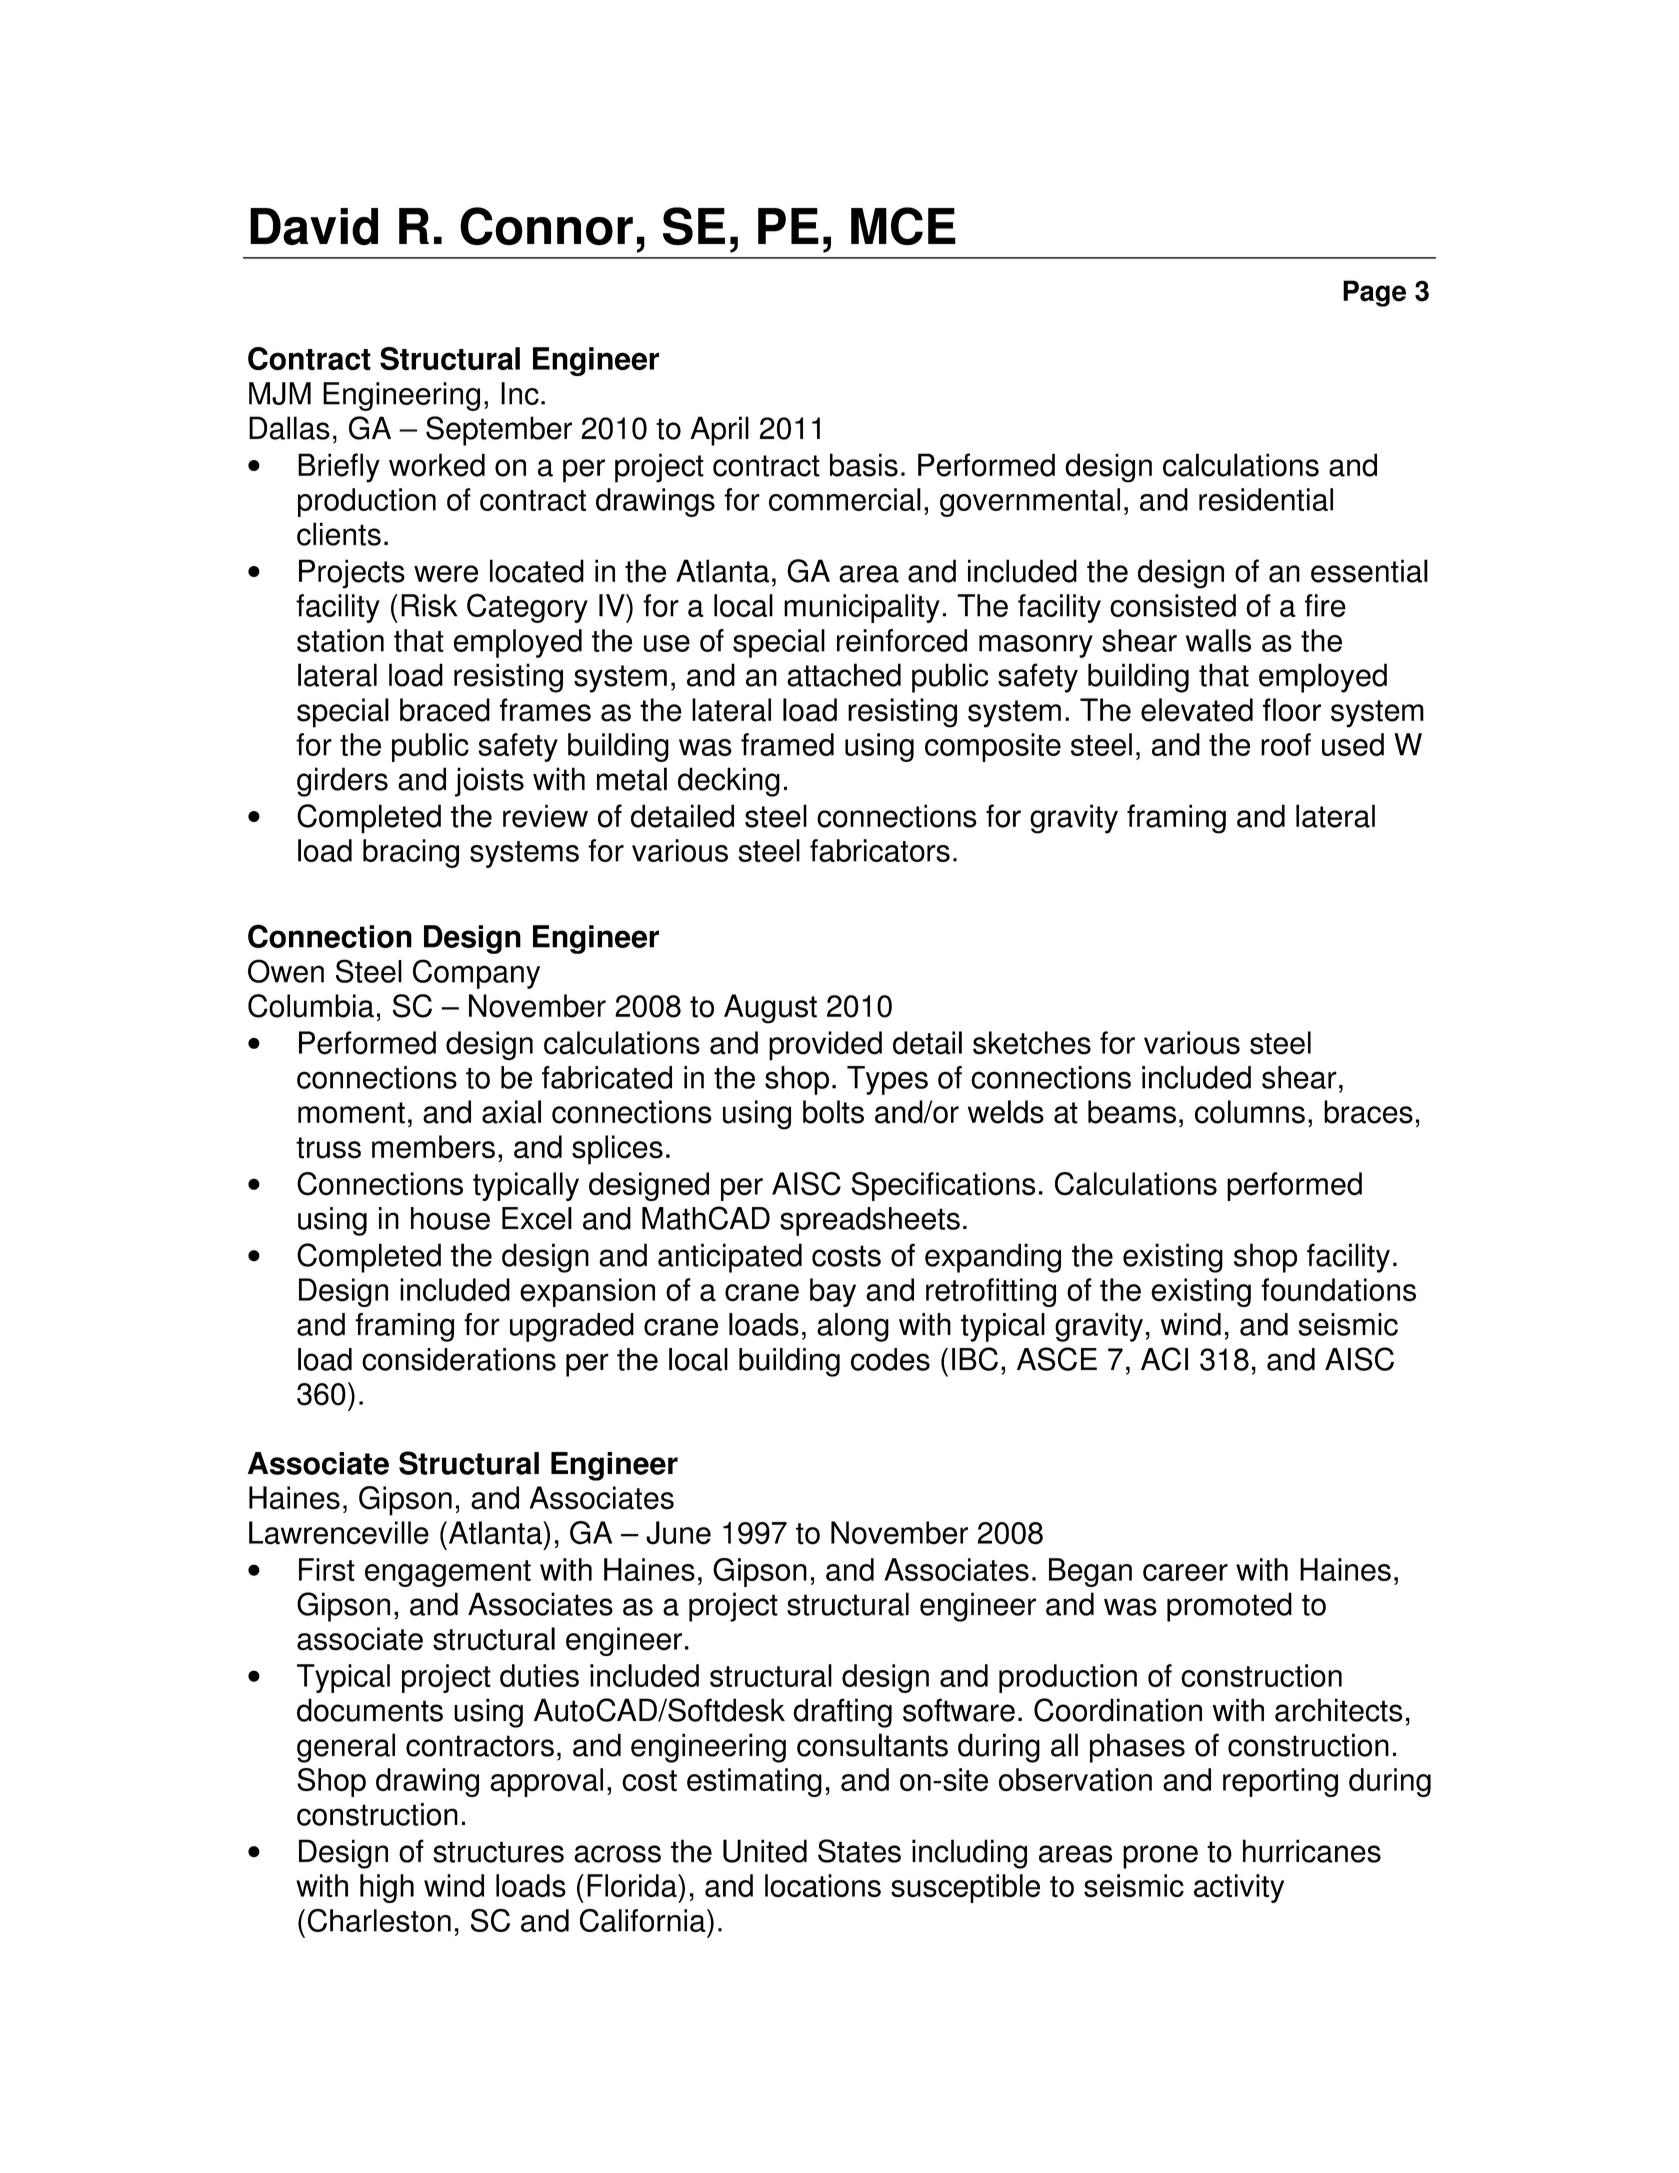 This screenshot has height=2173, width=1679. I want to click on moment, so click(351, 1113).
